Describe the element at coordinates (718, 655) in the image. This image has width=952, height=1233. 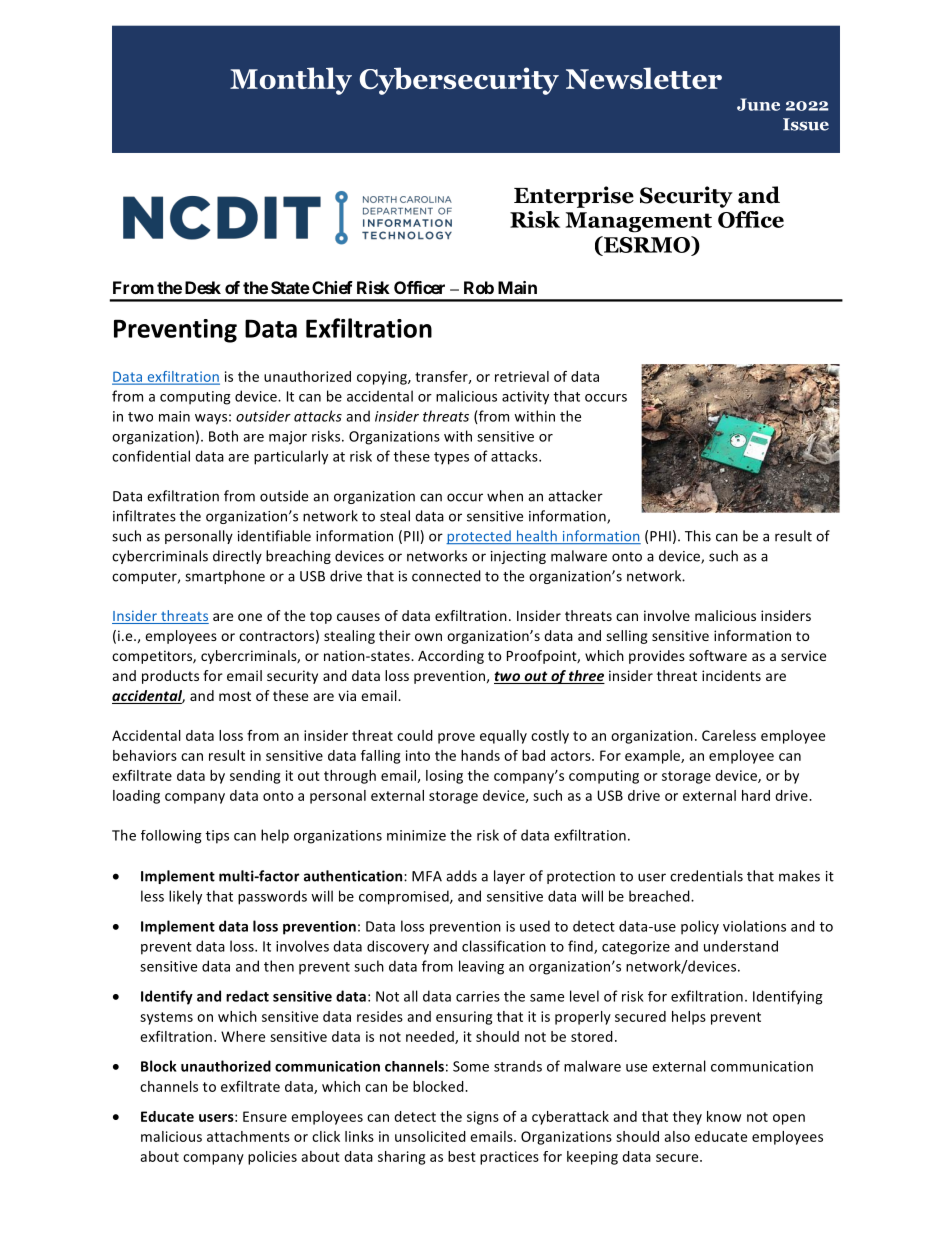
I see `software` at that location.
